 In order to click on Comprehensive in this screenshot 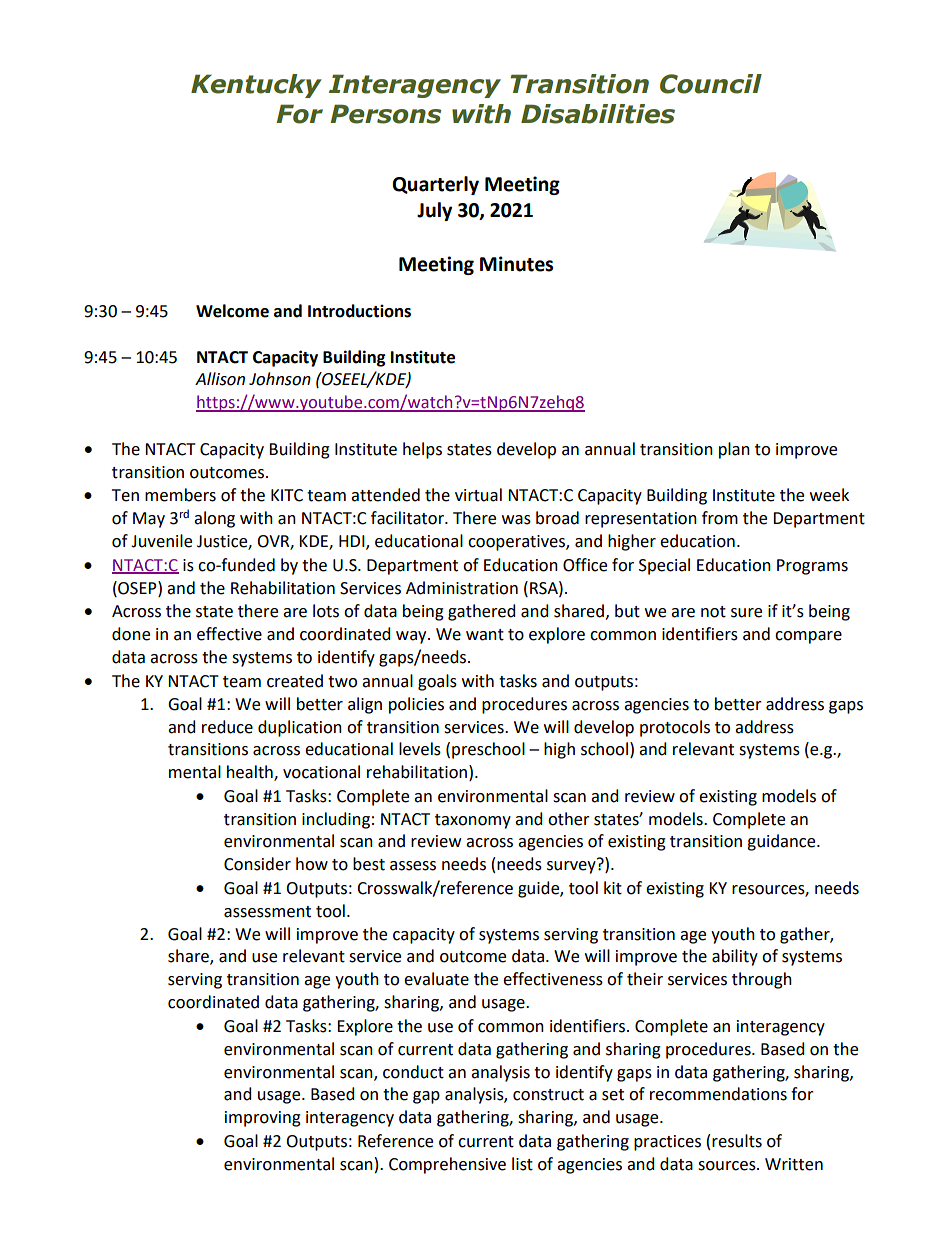, I will do `click(447, 1165)`.
